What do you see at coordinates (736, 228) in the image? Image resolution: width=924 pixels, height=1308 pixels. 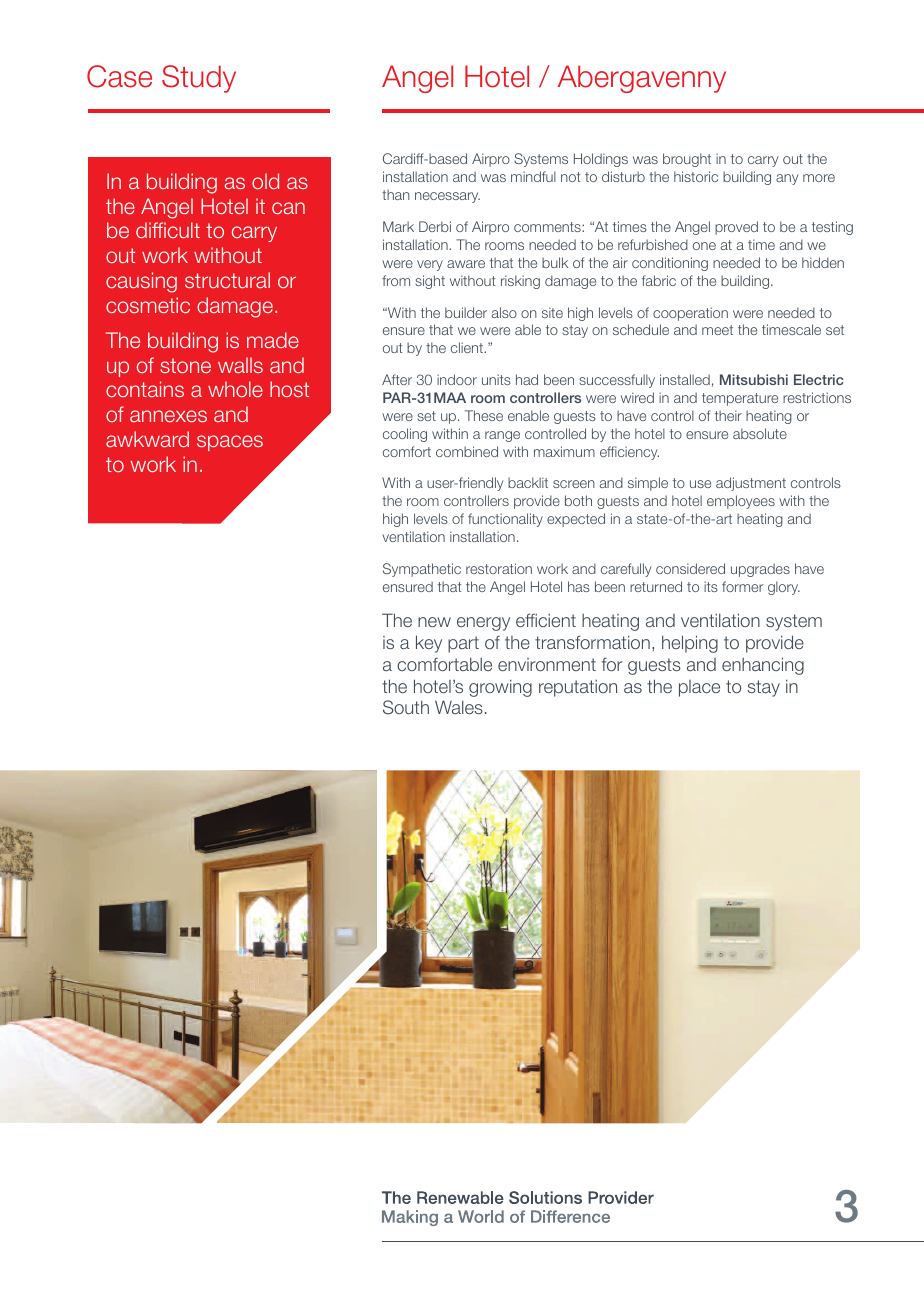 I see `proved` at bounding box center [736, 228].
